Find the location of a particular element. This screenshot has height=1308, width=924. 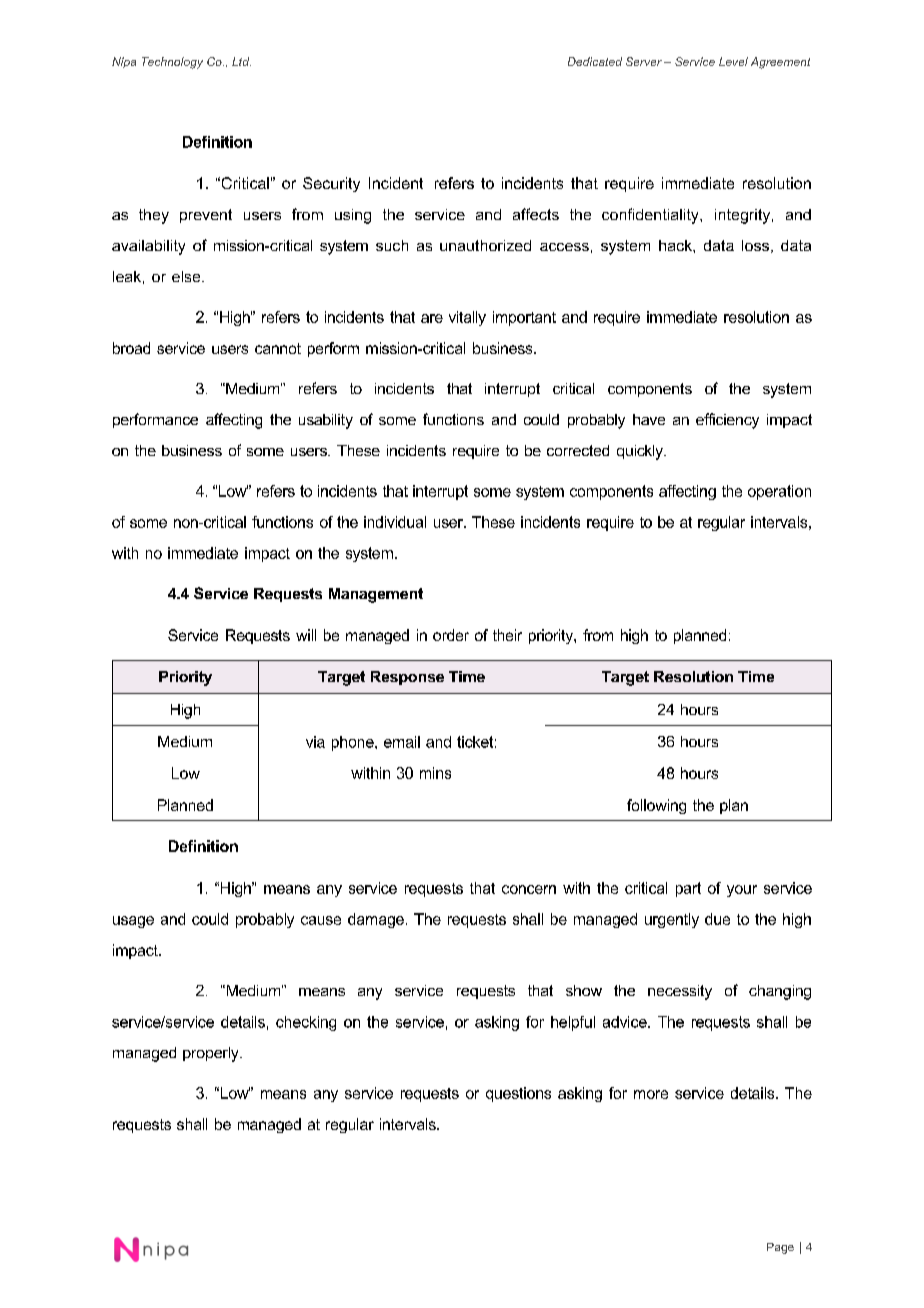

order is located at coordinates (451, 635).
